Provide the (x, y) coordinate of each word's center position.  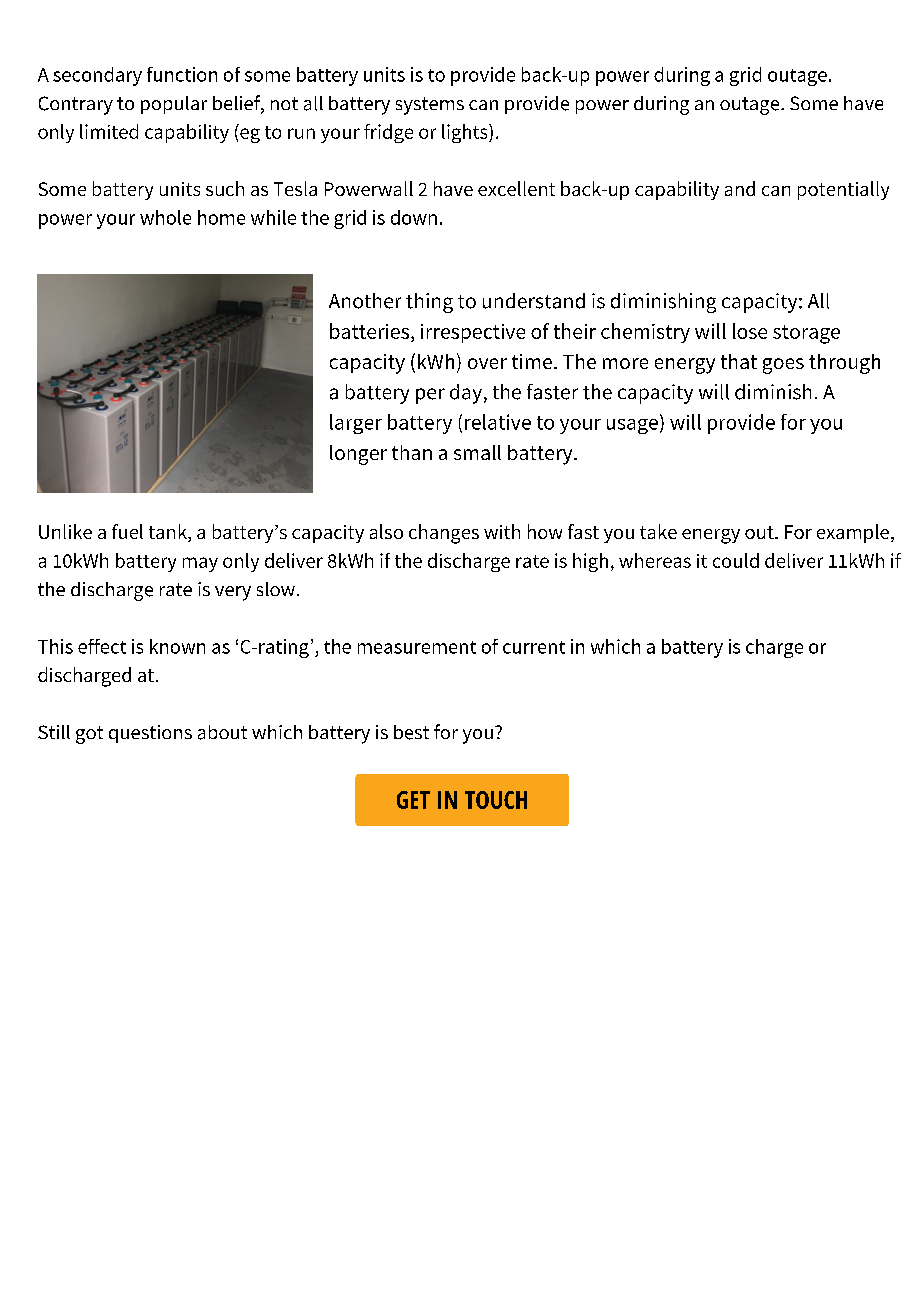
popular (174, 105)
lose (750, 331)
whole (165, 217)
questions (150, 734)
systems (430, 106)
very (233, 593)
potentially (843, 190)
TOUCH (496, 800)
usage (632, 426)
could (736, 560)
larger (356, 424)
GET (413, 800)
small (477, 452)
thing (429, 303)
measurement (417, 647)
